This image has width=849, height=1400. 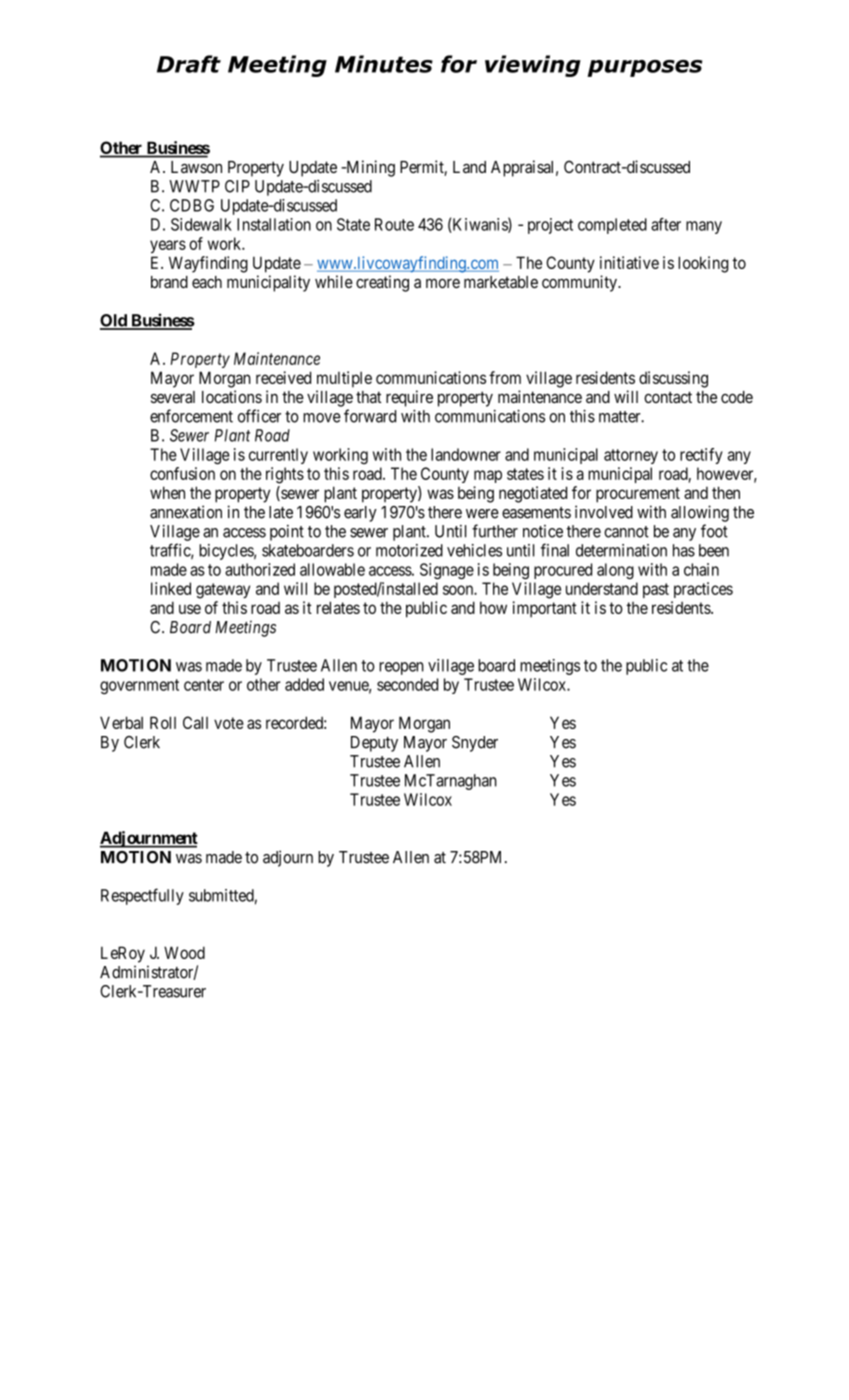 I want to click on were, so click(x=482, y=514).
